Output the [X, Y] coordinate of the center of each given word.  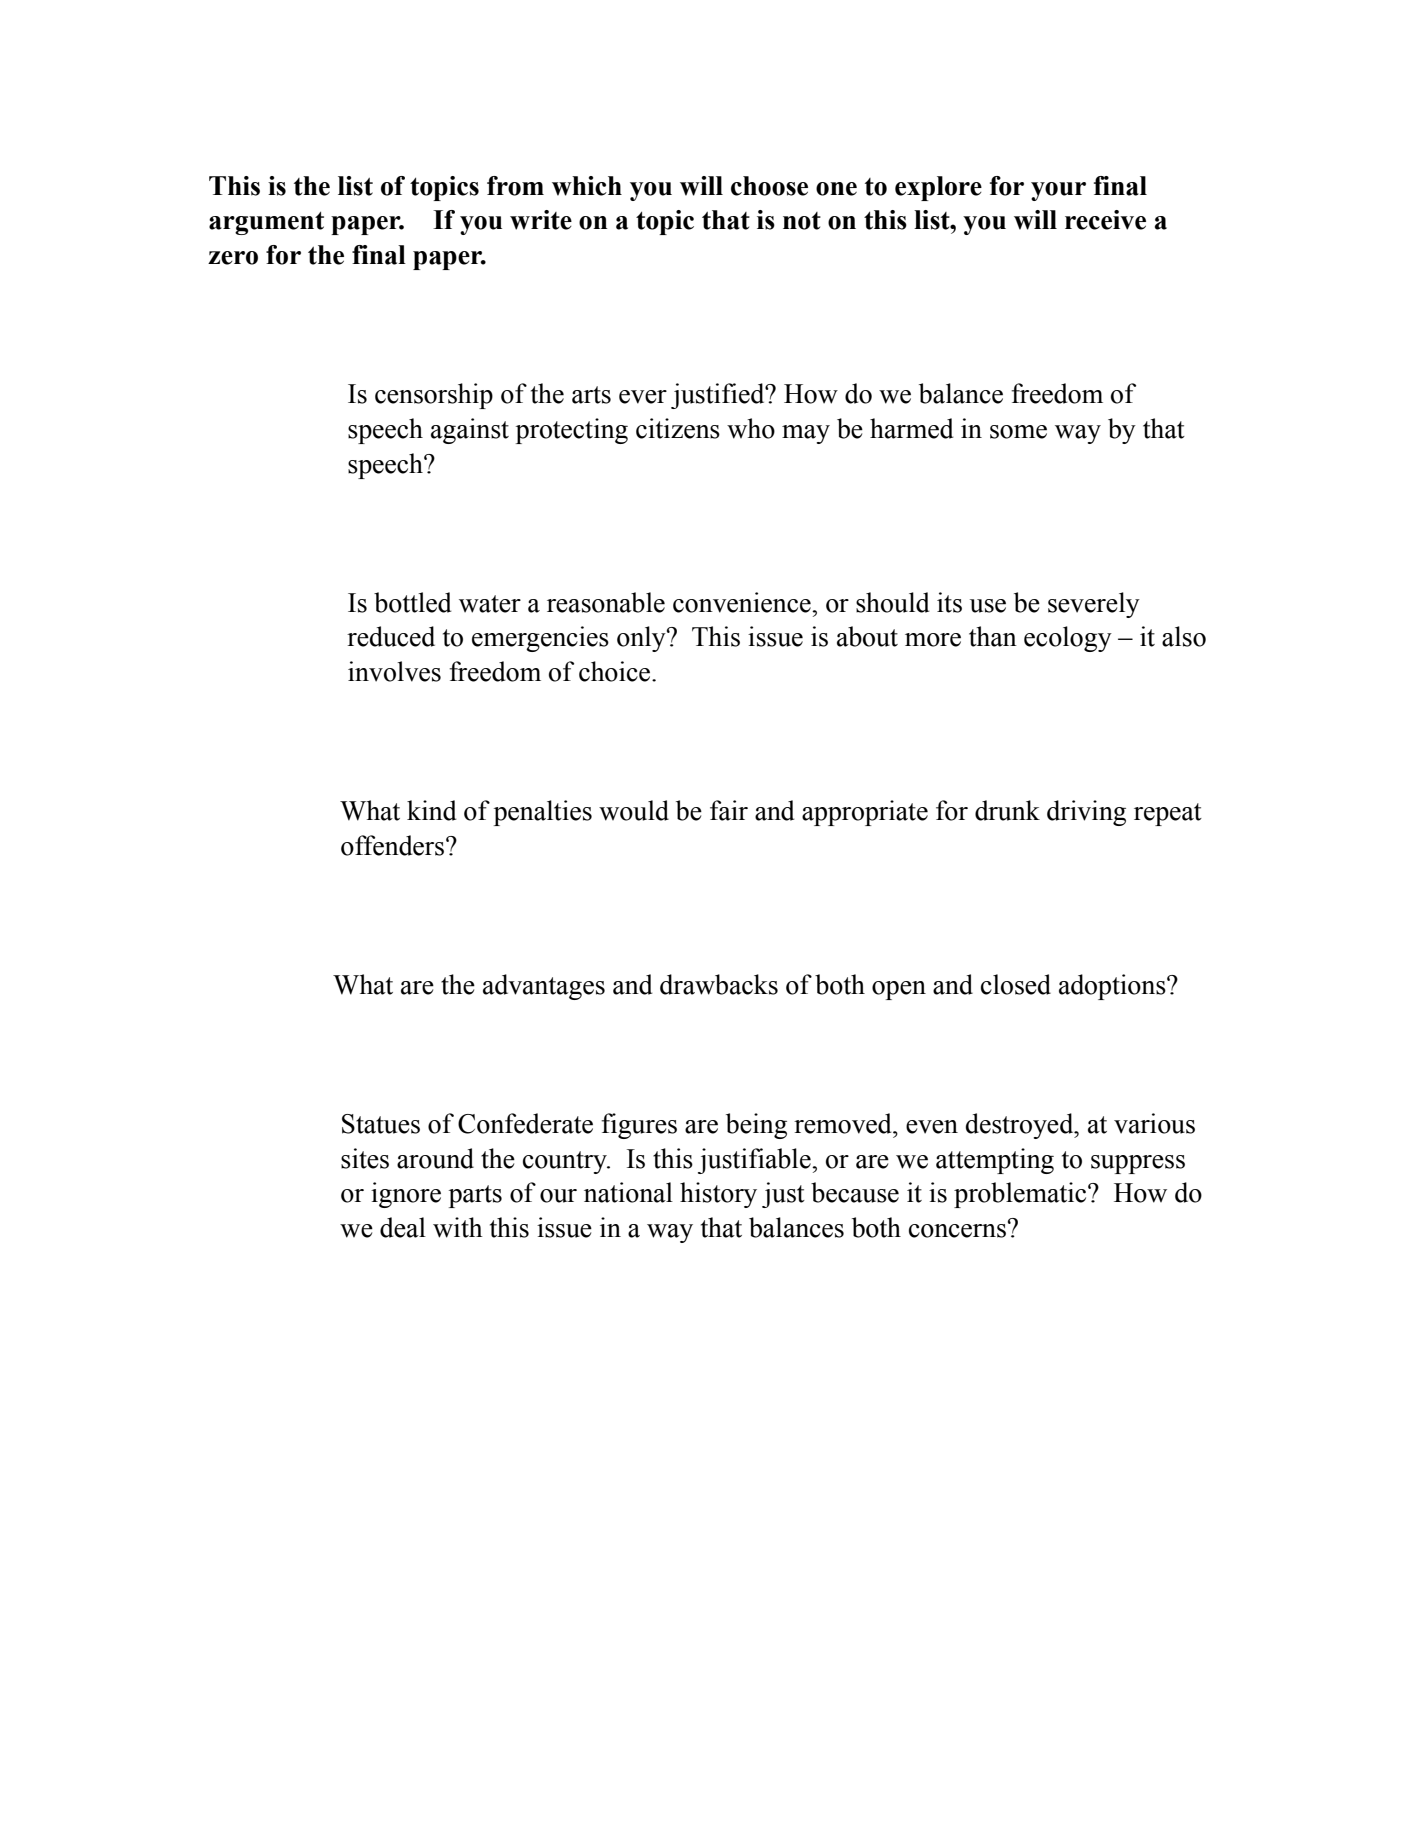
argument [266, 223]
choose [769, 186]
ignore [406, 1195]
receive [1105, 220]
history [718, 1195]
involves [394, 671]
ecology [1068, 639]
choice [616, 671]
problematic [1021, 1195]
